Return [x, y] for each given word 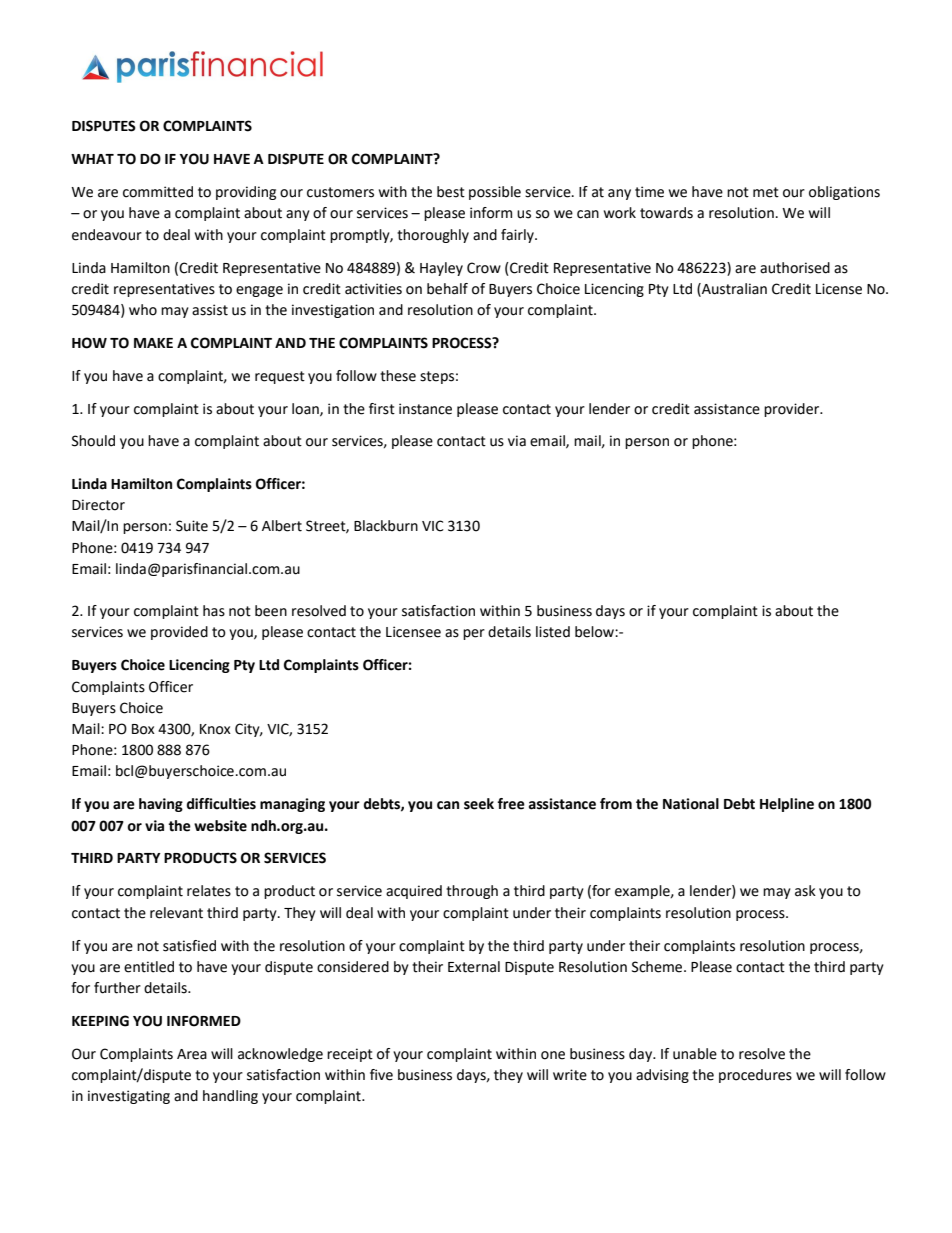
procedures [755, 1076]
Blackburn [386, 526]
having [161, 805]
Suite [192, 526]
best [451, 192]
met [766, 192]
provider [793, 410]
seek [479, 804]
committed [158, 192]
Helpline [787, 805]
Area [192, 1054]
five [381, 1075]
